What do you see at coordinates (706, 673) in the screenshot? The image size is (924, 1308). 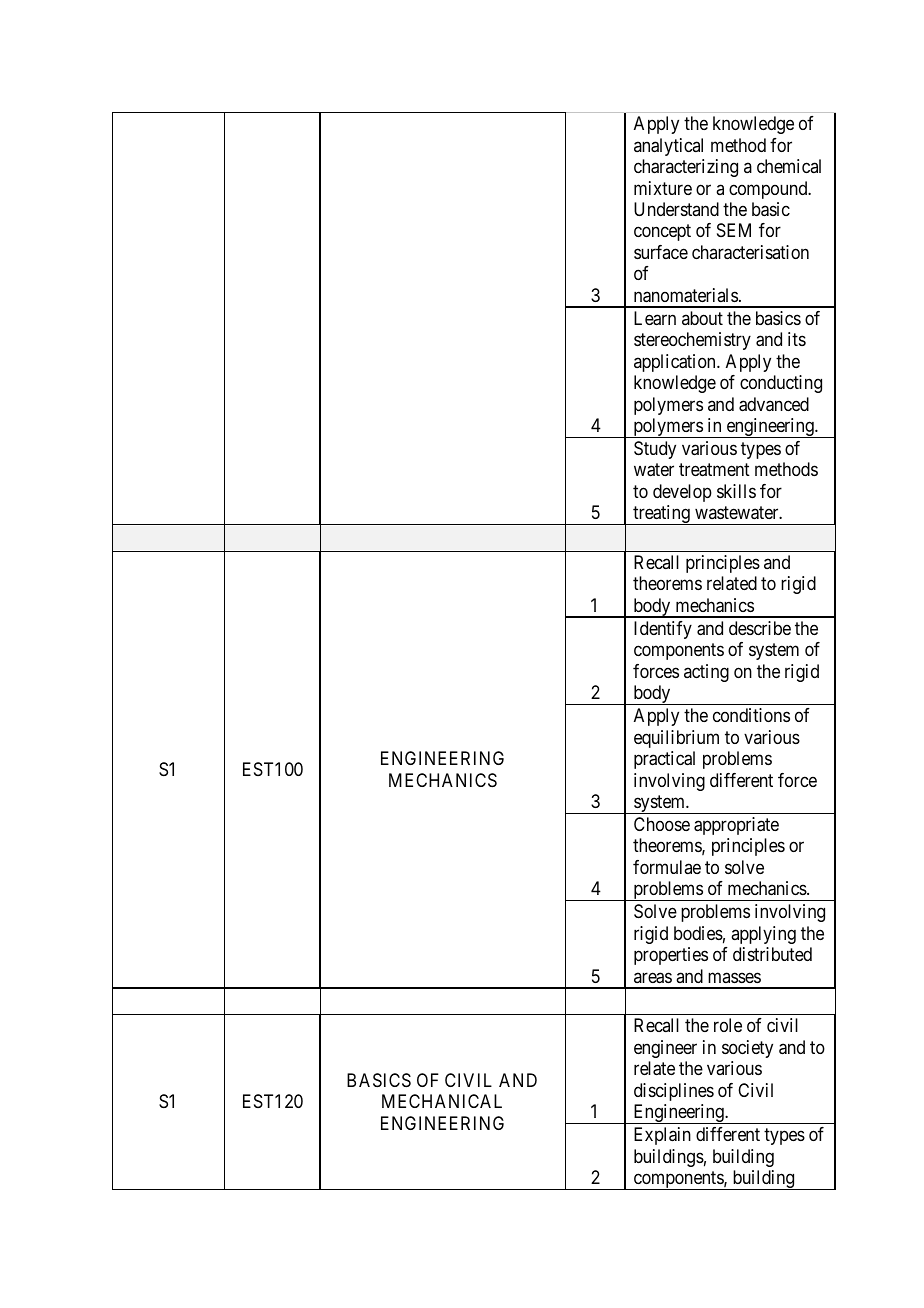 I see `acting` at bounding box center [706, 673].
